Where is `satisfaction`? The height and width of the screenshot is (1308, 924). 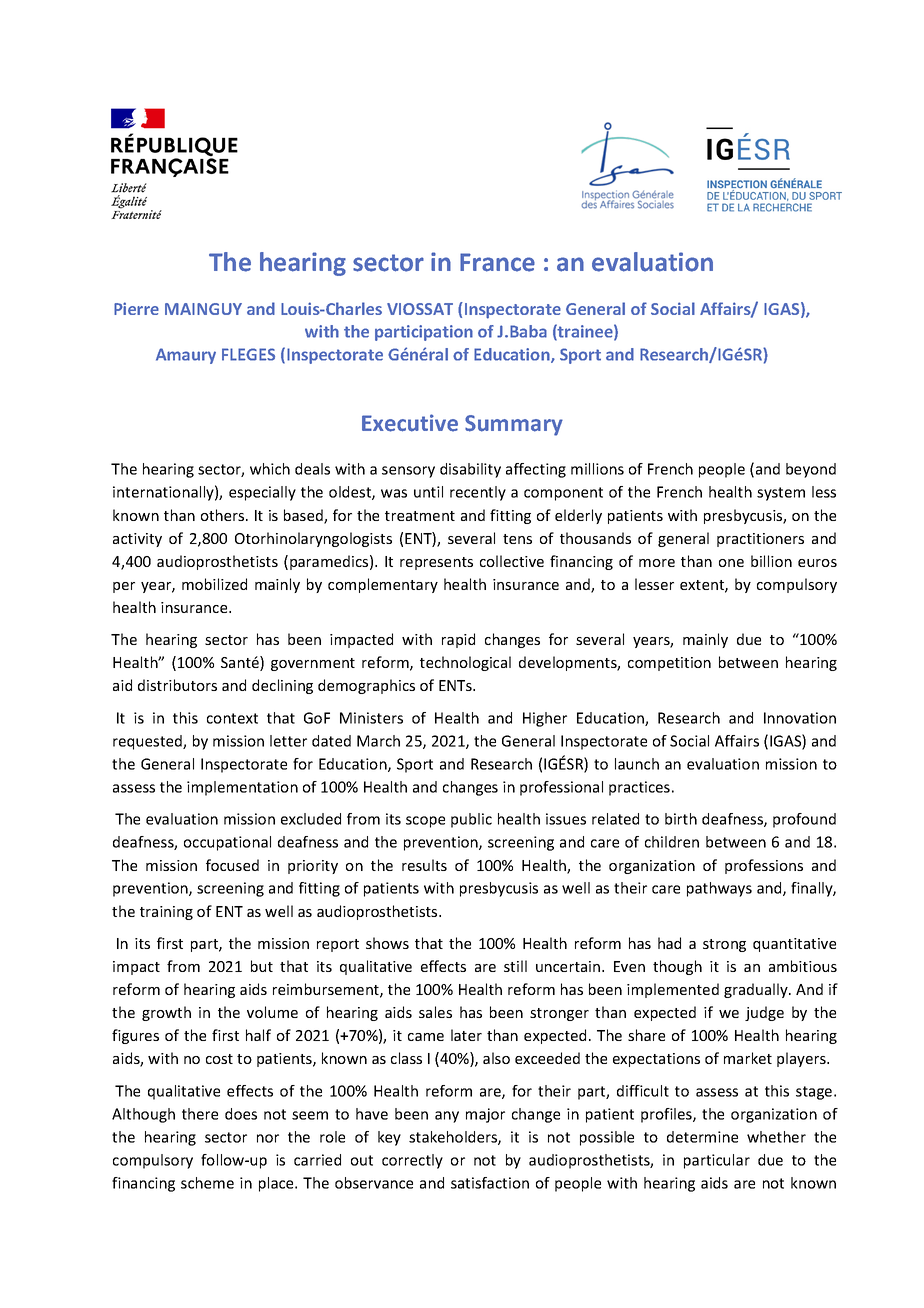
satisfaction is located at coordinates (490, 1183).
